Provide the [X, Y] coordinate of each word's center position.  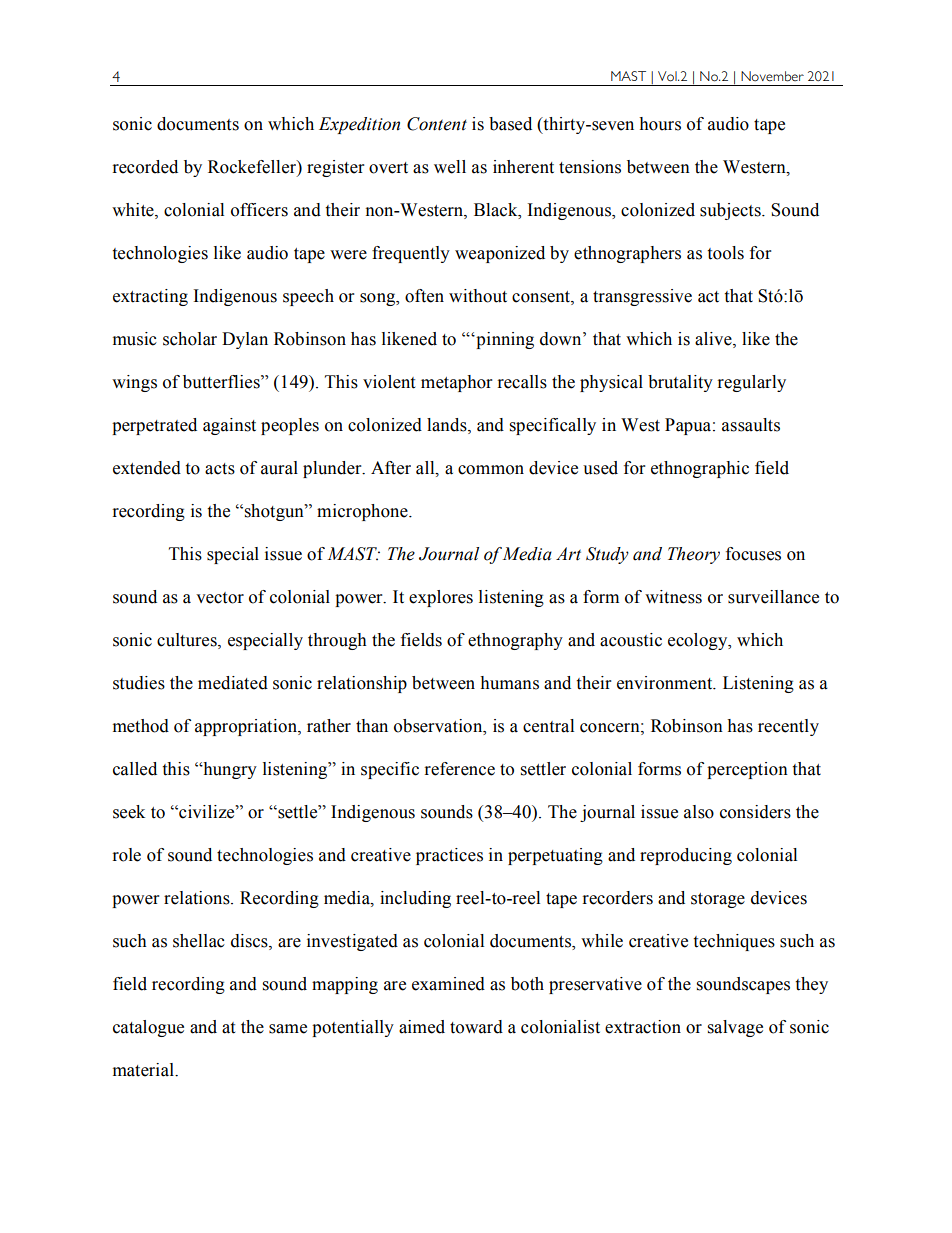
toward [476, 1027]
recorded [145, 167]
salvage [735, 1028]
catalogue [148, 1028]
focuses [753, 554]
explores [441, 598]
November [772, 76]
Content [437, 124]
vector [220, 598]
